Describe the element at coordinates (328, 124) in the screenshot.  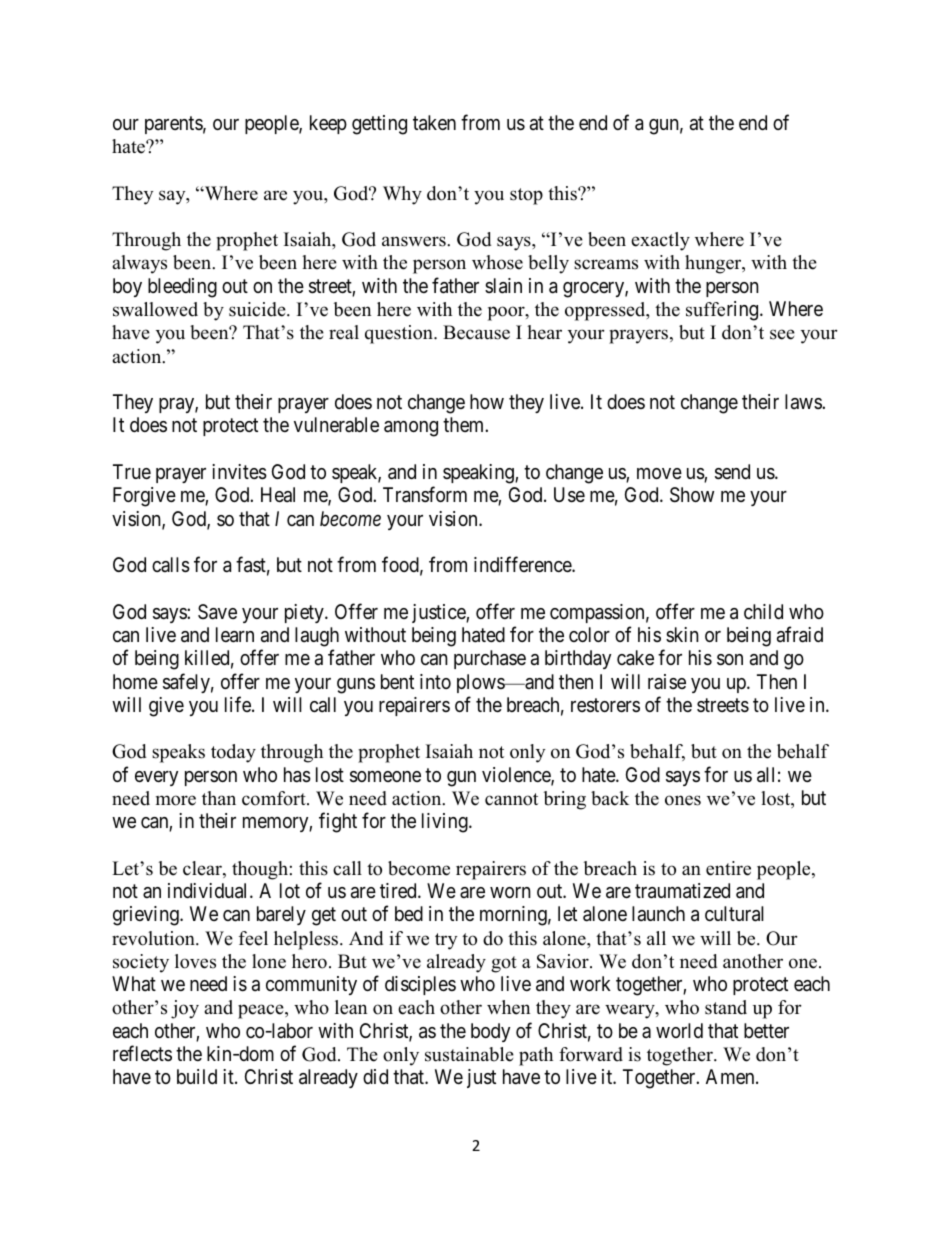
I see `keep` at that location.
